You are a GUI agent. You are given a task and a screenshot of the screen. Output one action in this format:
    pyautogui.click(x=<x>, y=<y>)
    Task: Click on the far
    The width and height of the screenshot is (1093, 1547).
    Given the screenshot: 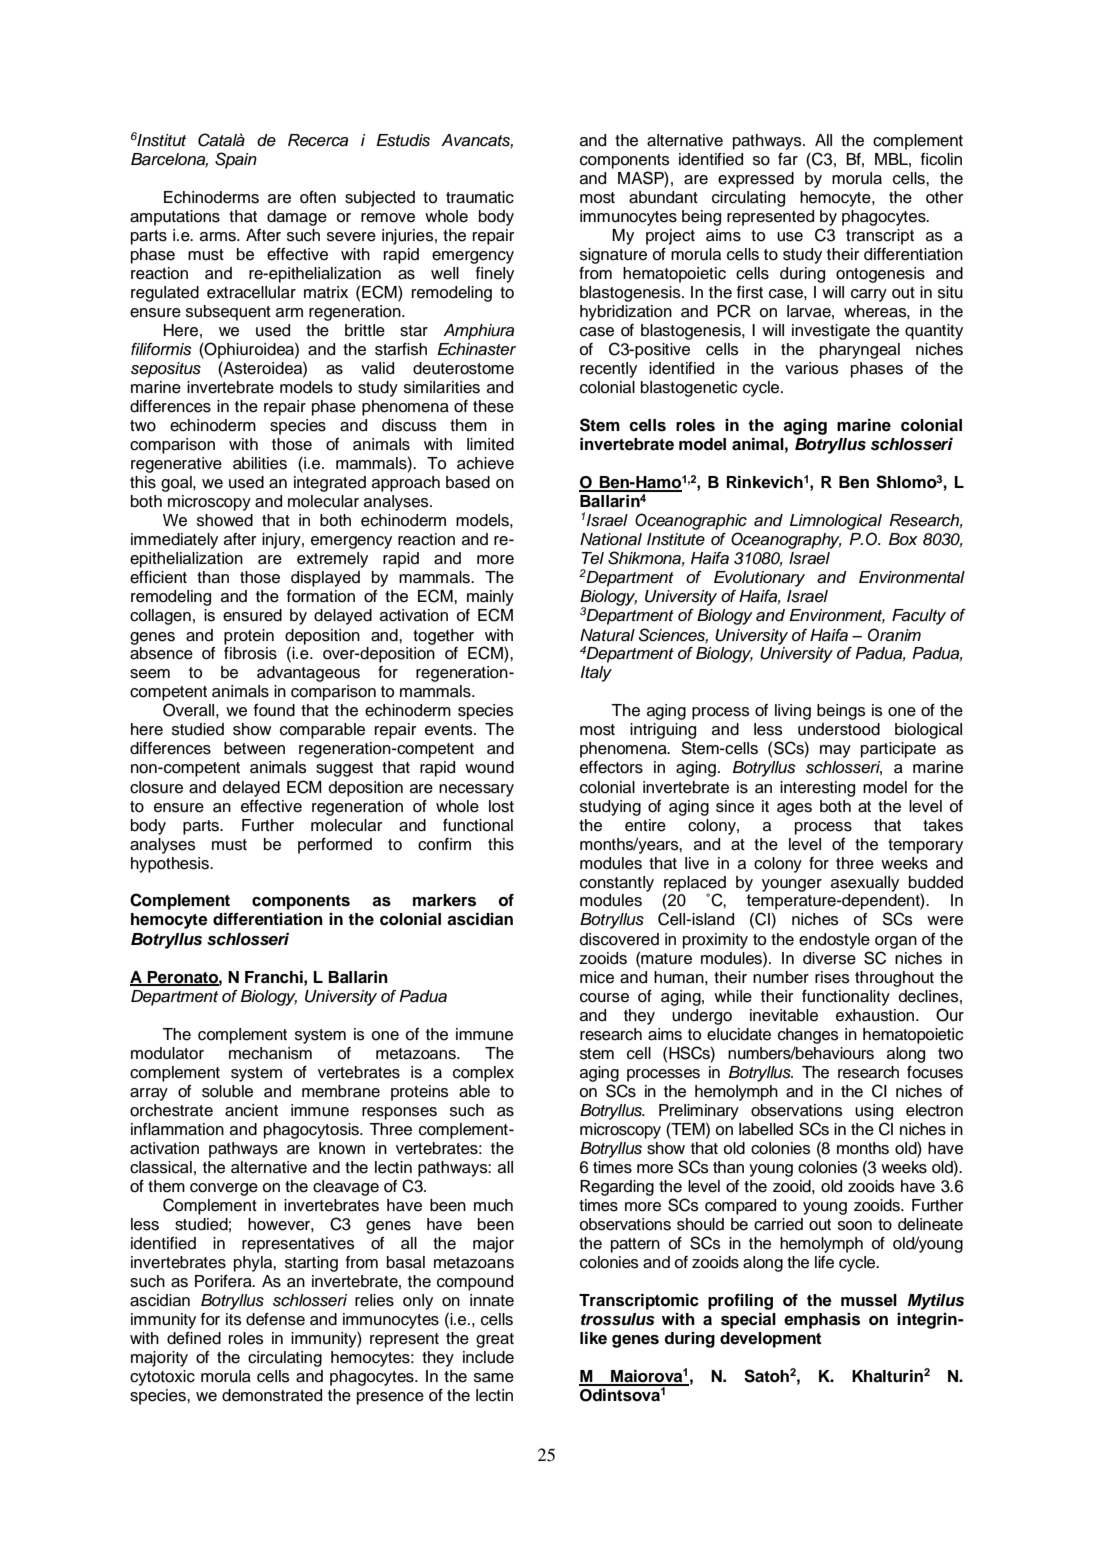 What is the action you would take?
    pyautogui.click(x=788, y=159)
